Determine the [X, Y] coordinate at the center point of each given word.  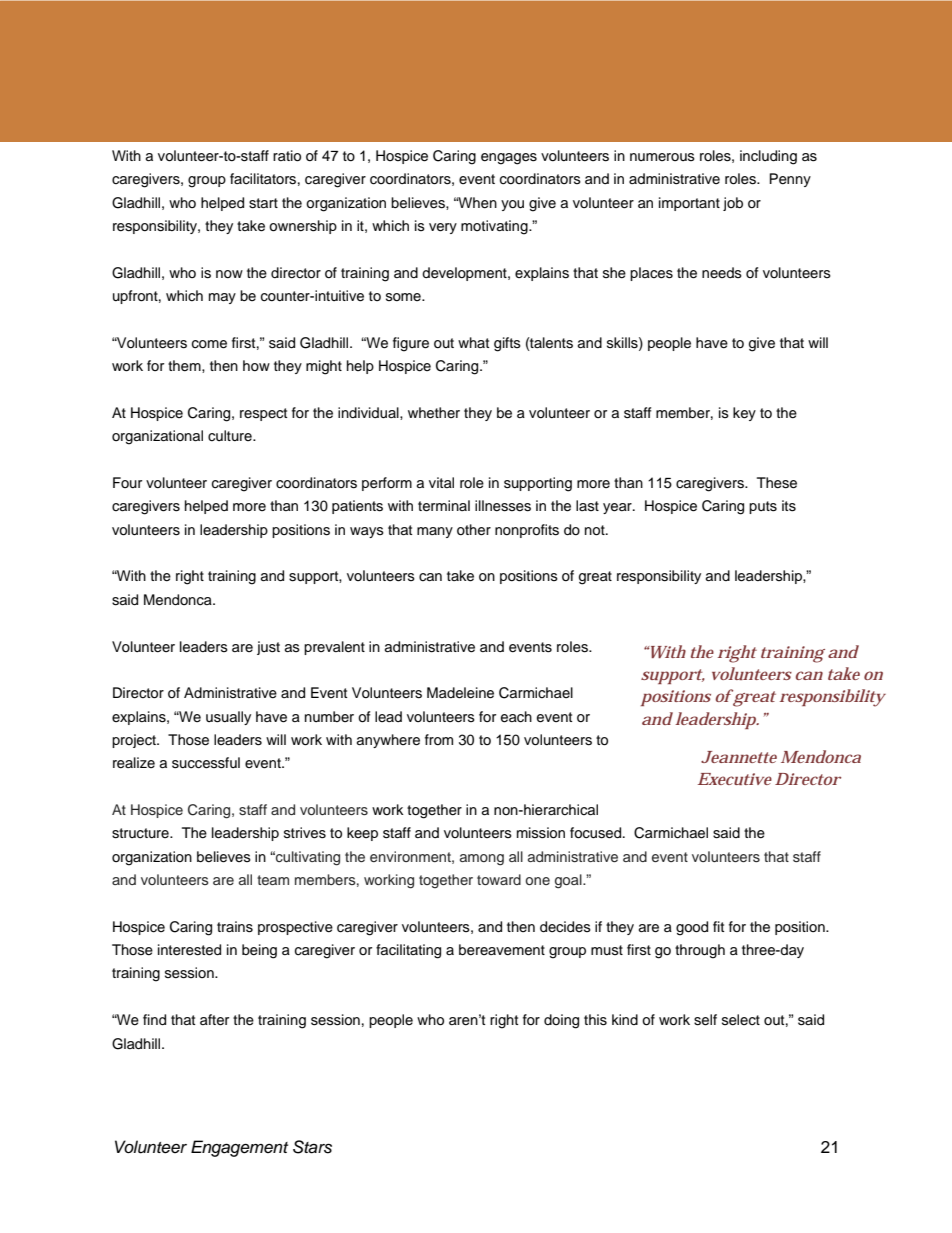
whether [434, 413]
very [443, 228]
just [268, 648]
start [263, 203]
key [744, 414]
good [692, 928]
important [689, 204]
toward [499, 879]
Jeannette [739, 757]
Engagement [239, 1148]
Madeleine [460, 693]
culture [231, 435]
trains [235, 927]
